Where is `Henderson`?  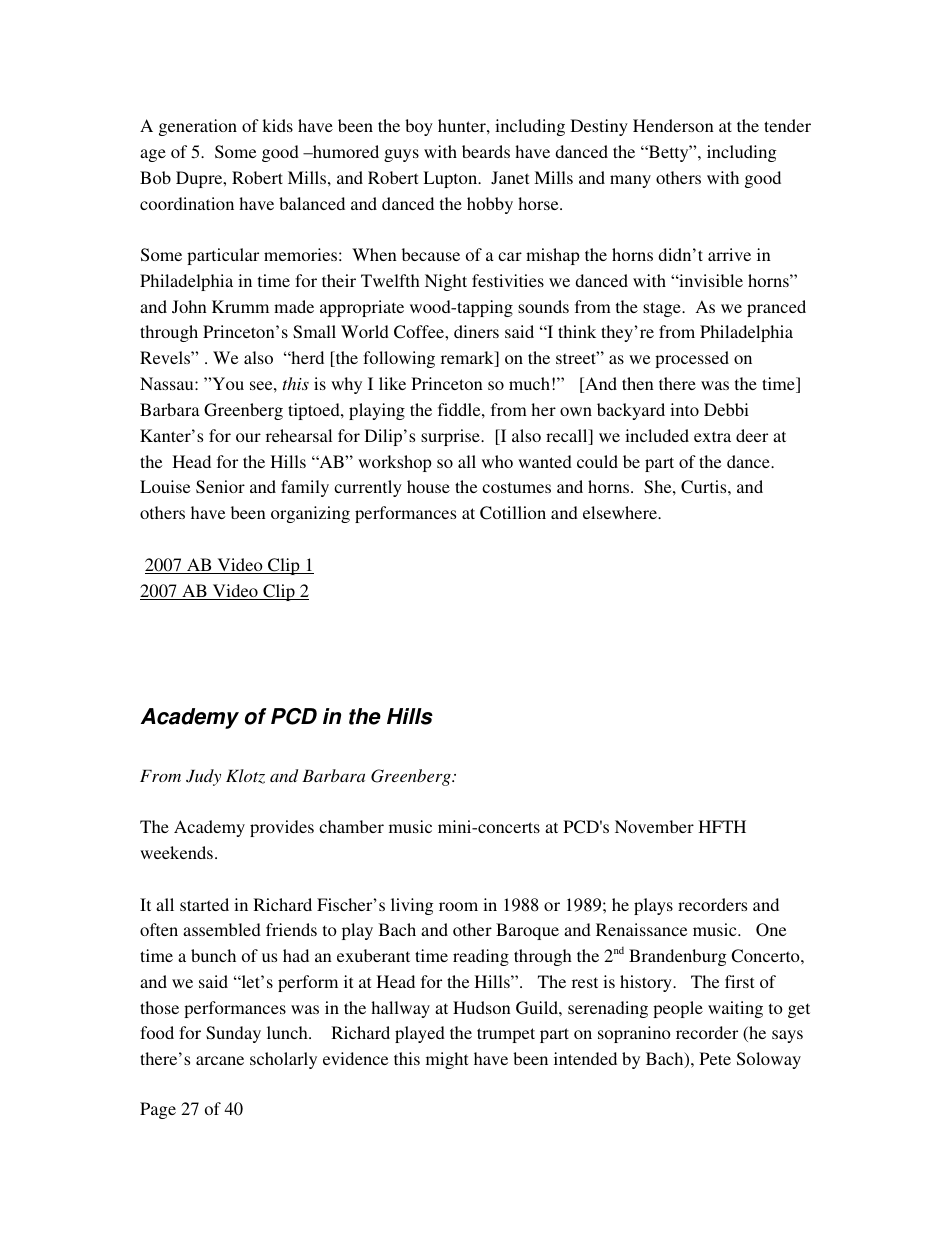
Henderson is located at coordinates (673, 125).
